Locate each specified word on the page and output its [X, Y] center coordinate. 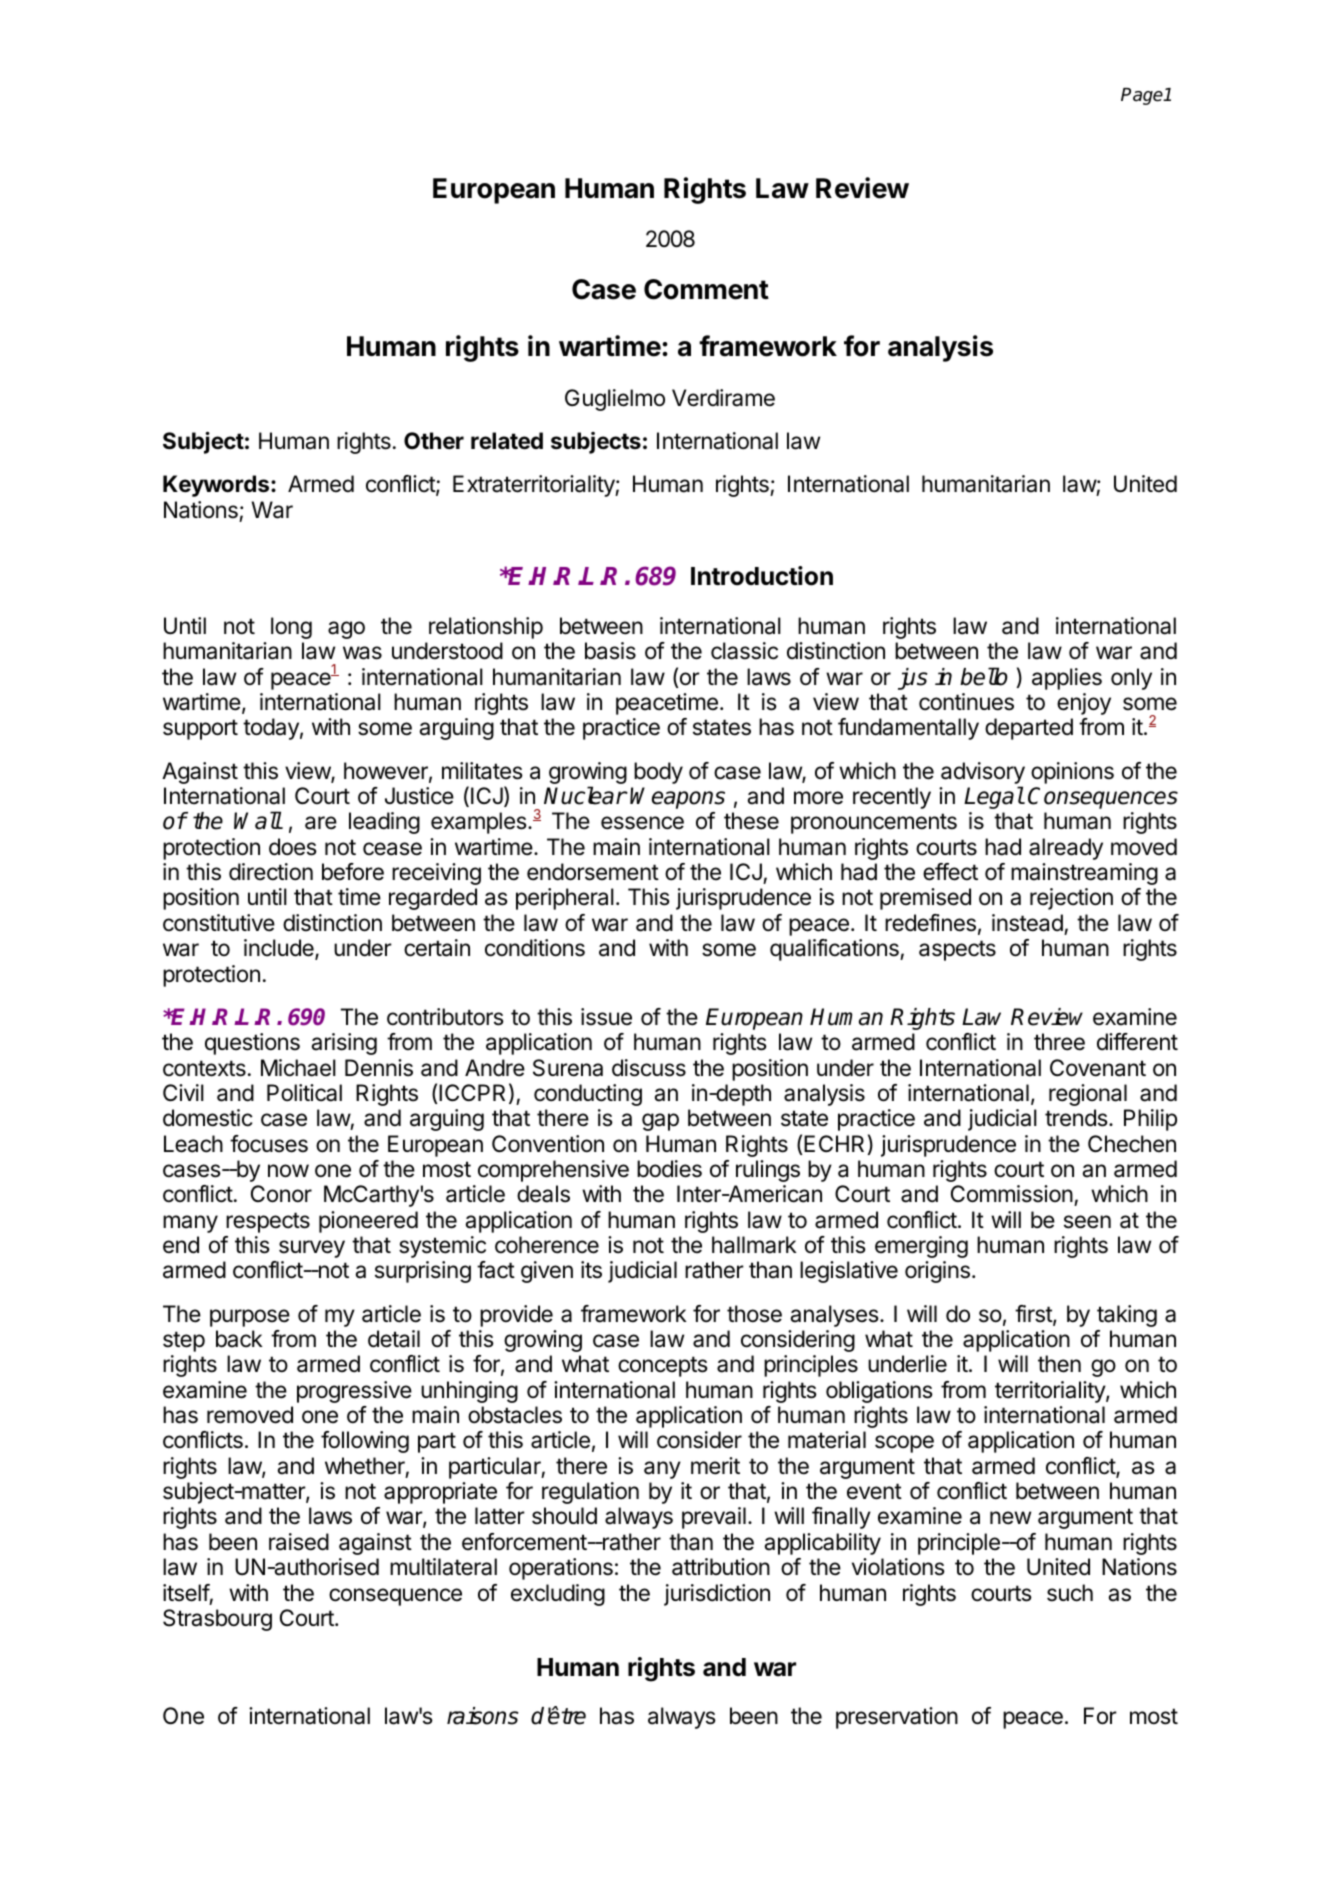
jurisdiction [717, 1595]
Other [434, 441]
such [1070, 1593]
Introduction [762, 576]
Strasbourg [217, 1620]
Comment [706, 289]
